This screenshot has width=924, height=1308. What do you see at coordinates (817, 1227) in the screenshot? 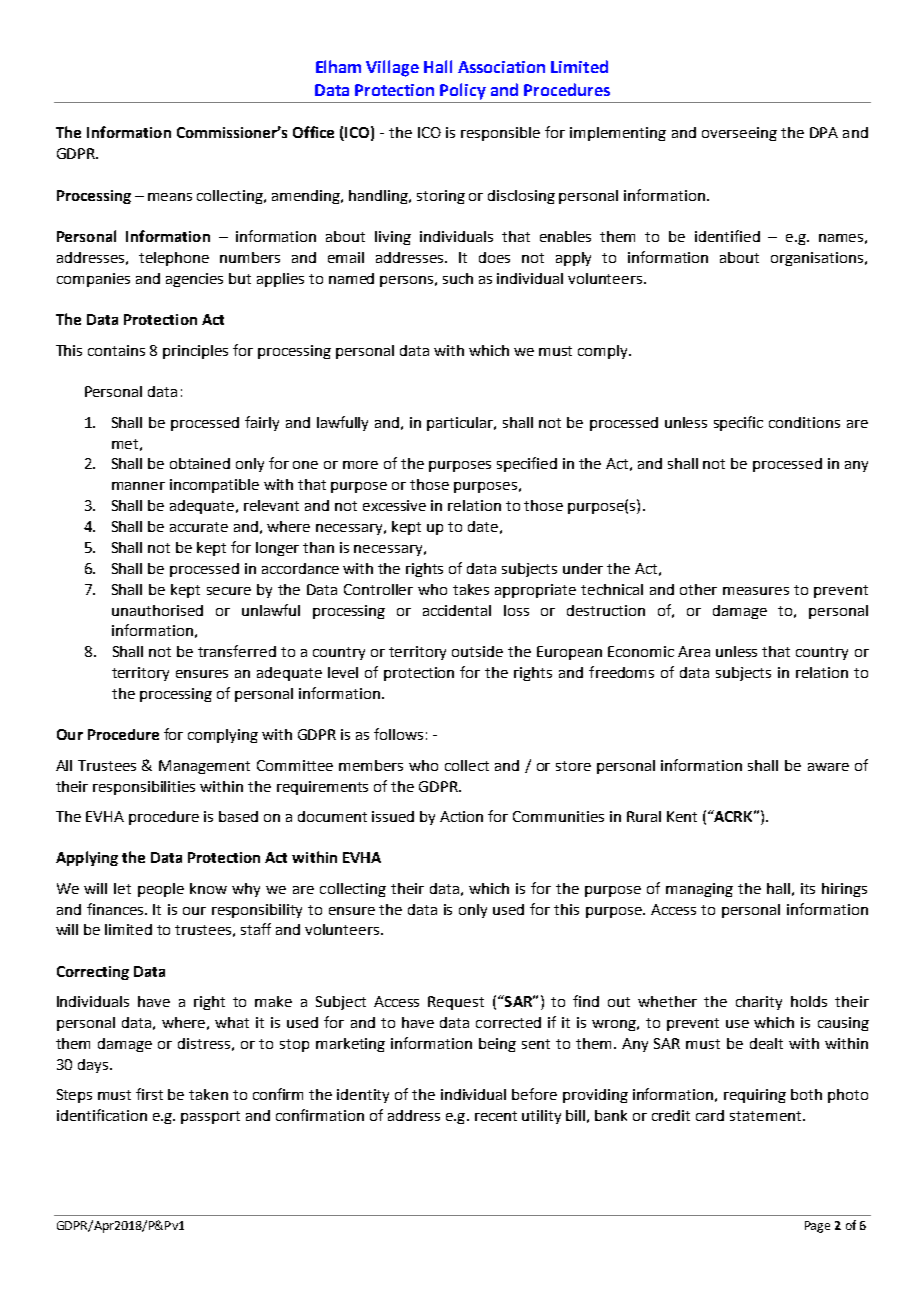
I see `Page` at bounding box center [817, 1227].
